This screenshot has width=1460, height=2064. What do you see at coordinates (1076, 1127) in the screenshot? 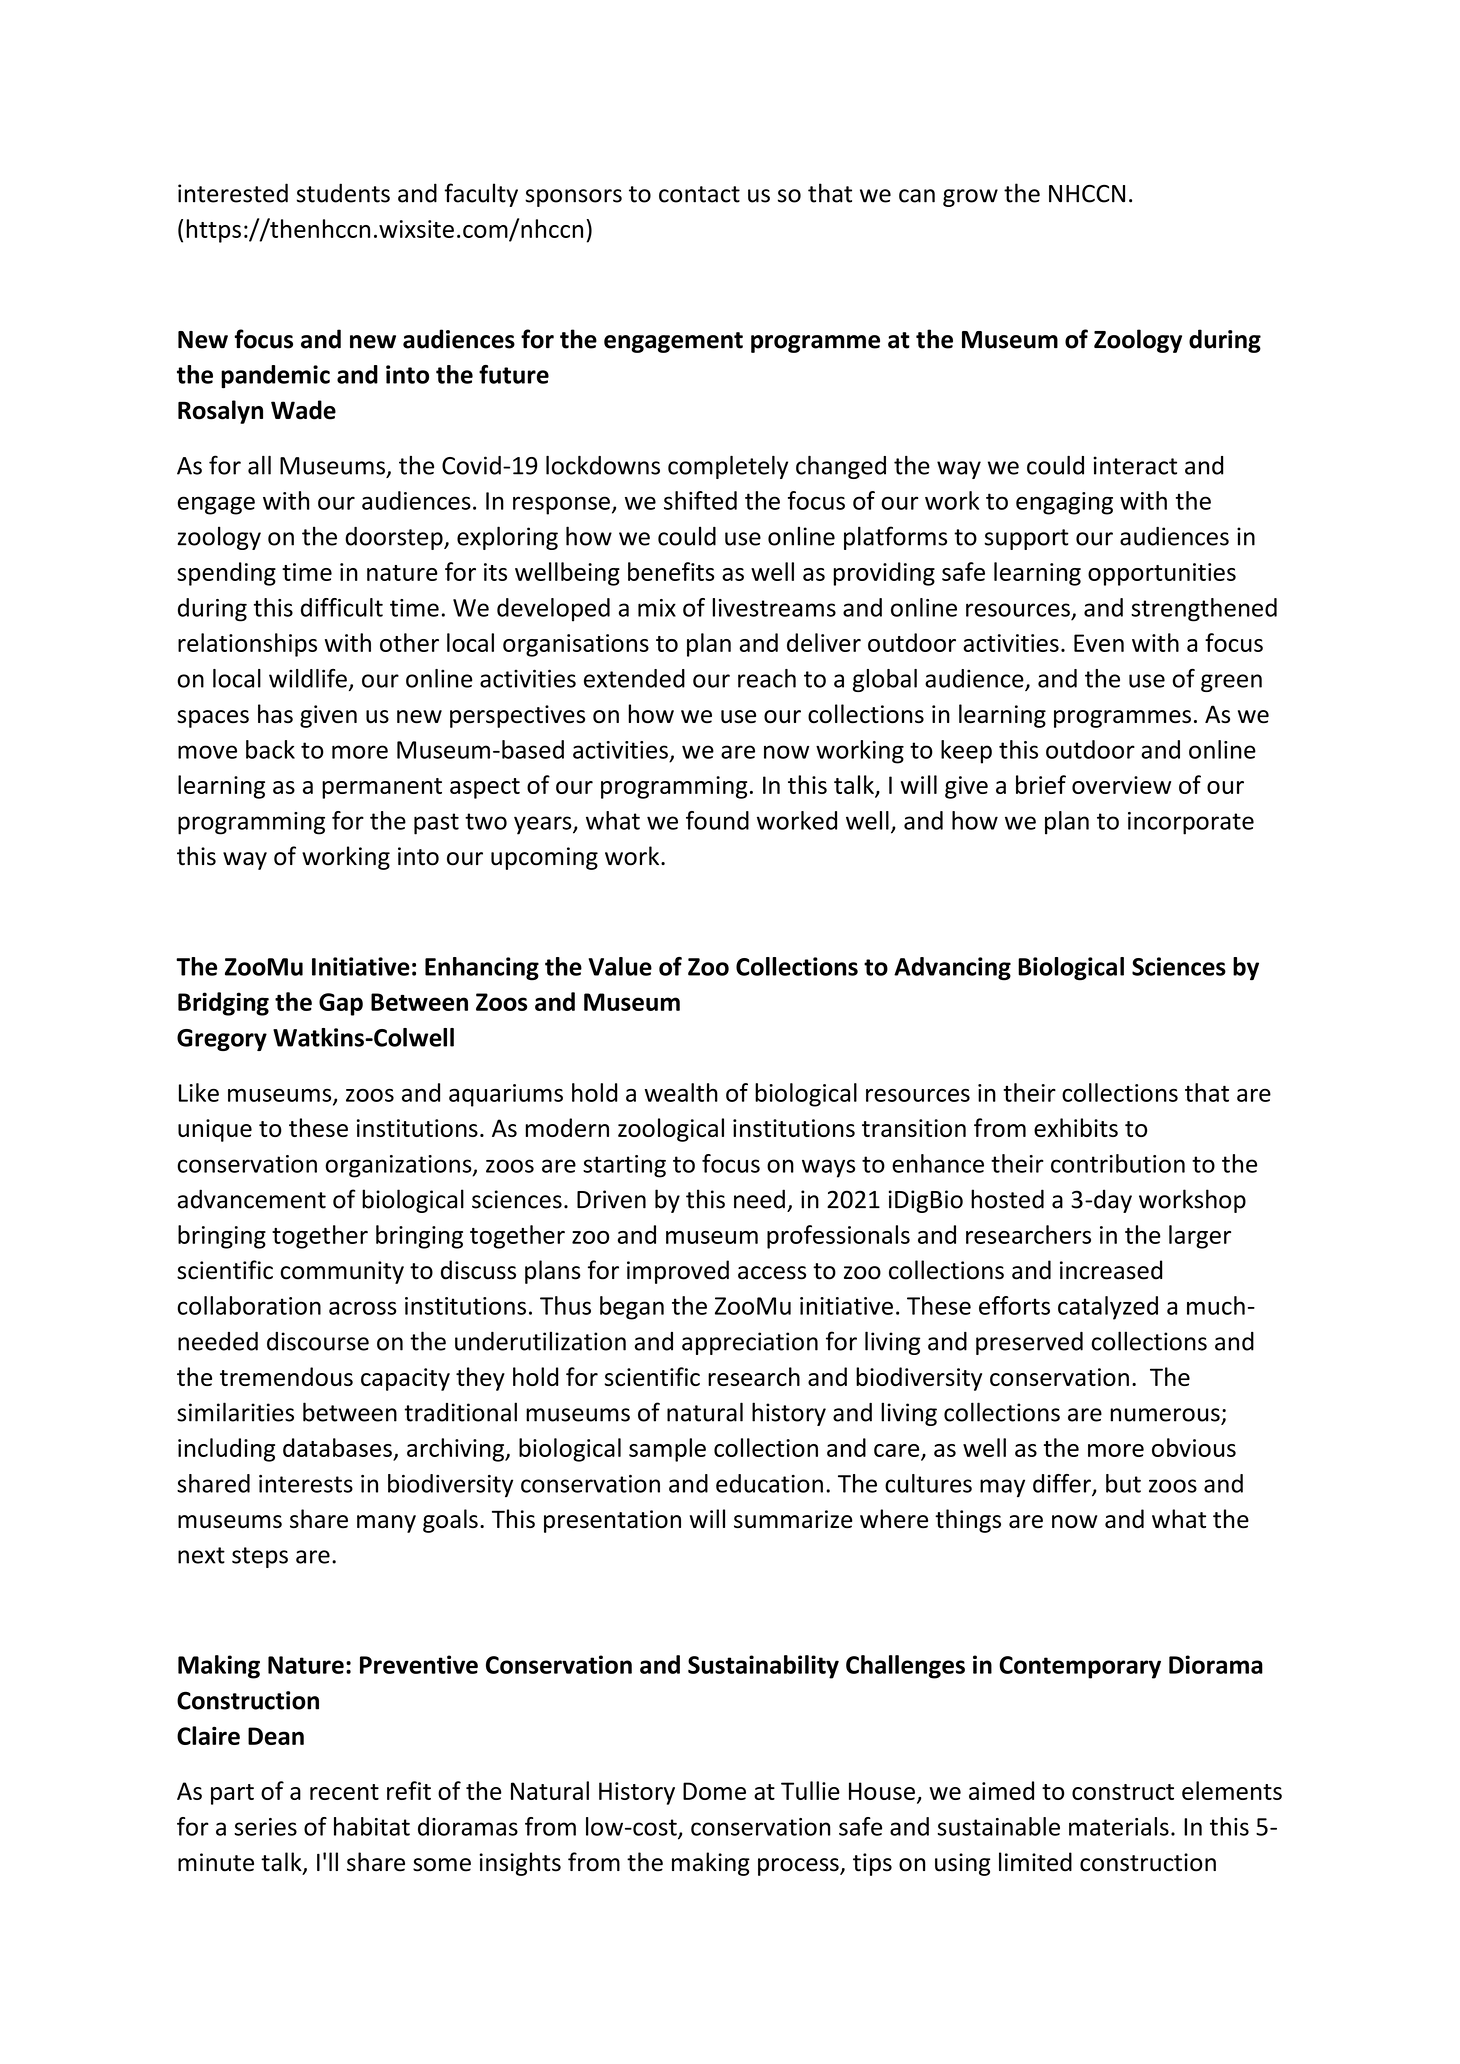
I see `exhibits` at bounding box center [1076, 1127].
